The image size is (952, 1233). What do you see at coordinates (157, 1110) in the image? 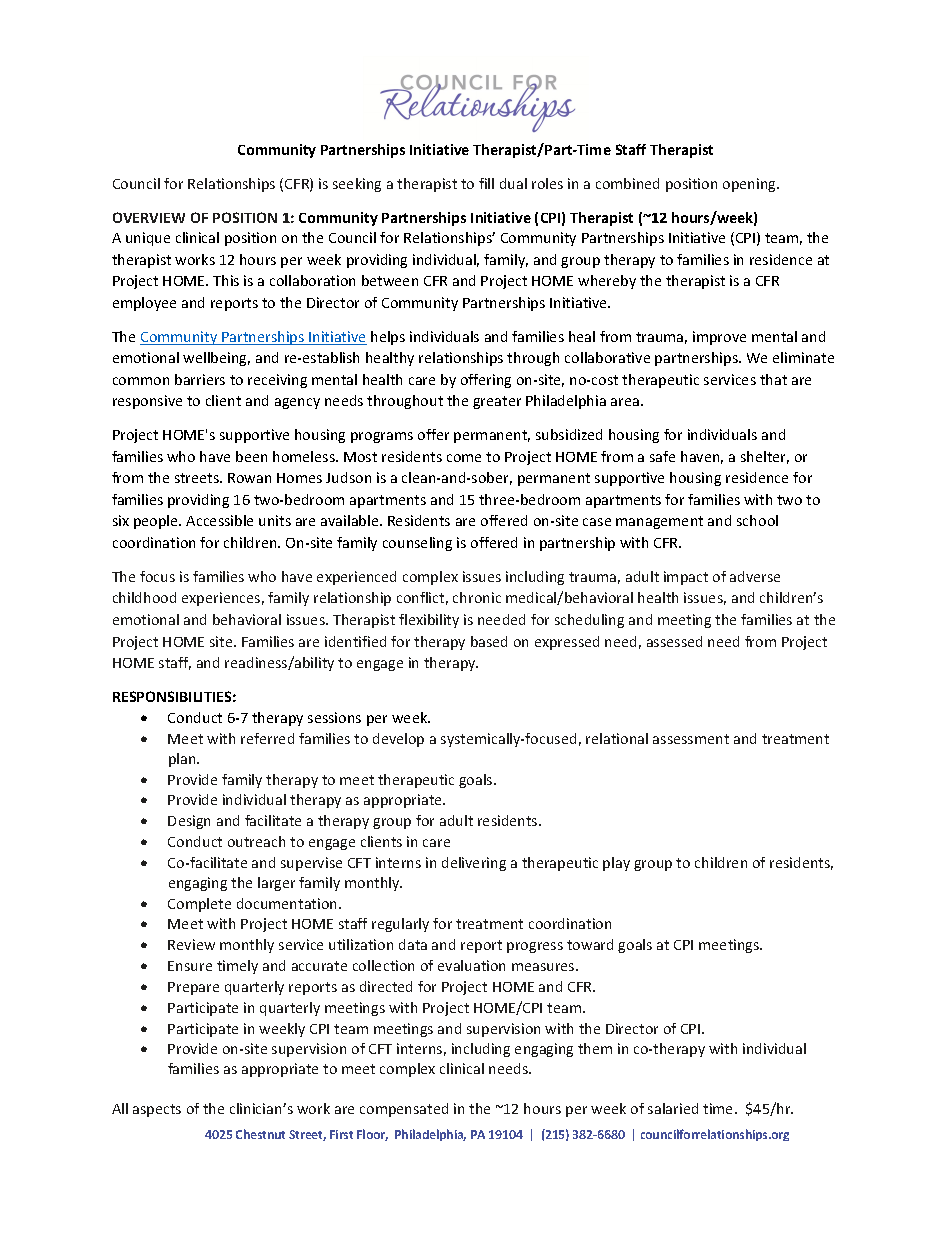
I see `aspects` at bounding box center [157, 1110].
